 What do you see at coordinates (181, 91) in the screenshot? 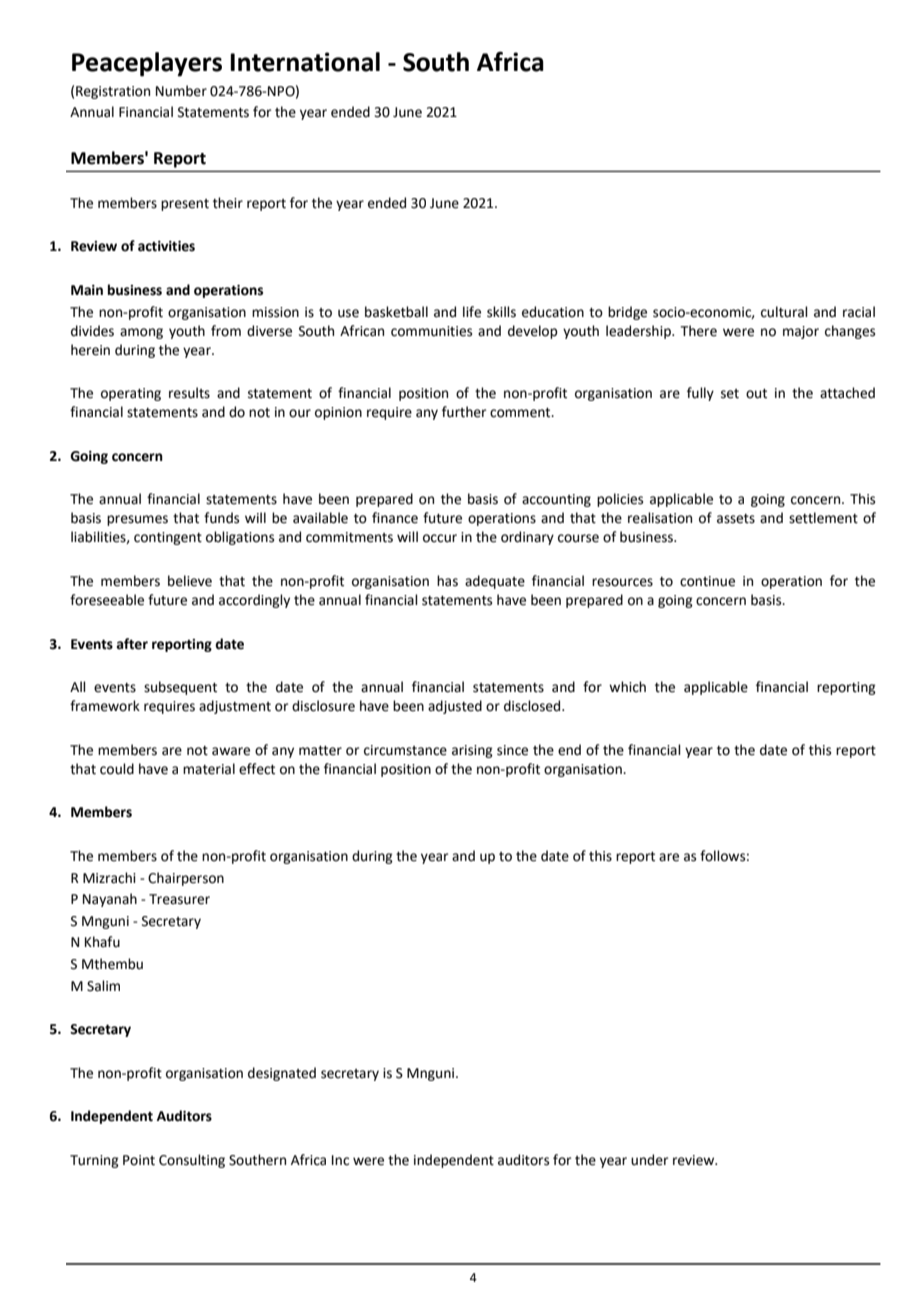
I see `Number` at bounding box center [181, 91].
